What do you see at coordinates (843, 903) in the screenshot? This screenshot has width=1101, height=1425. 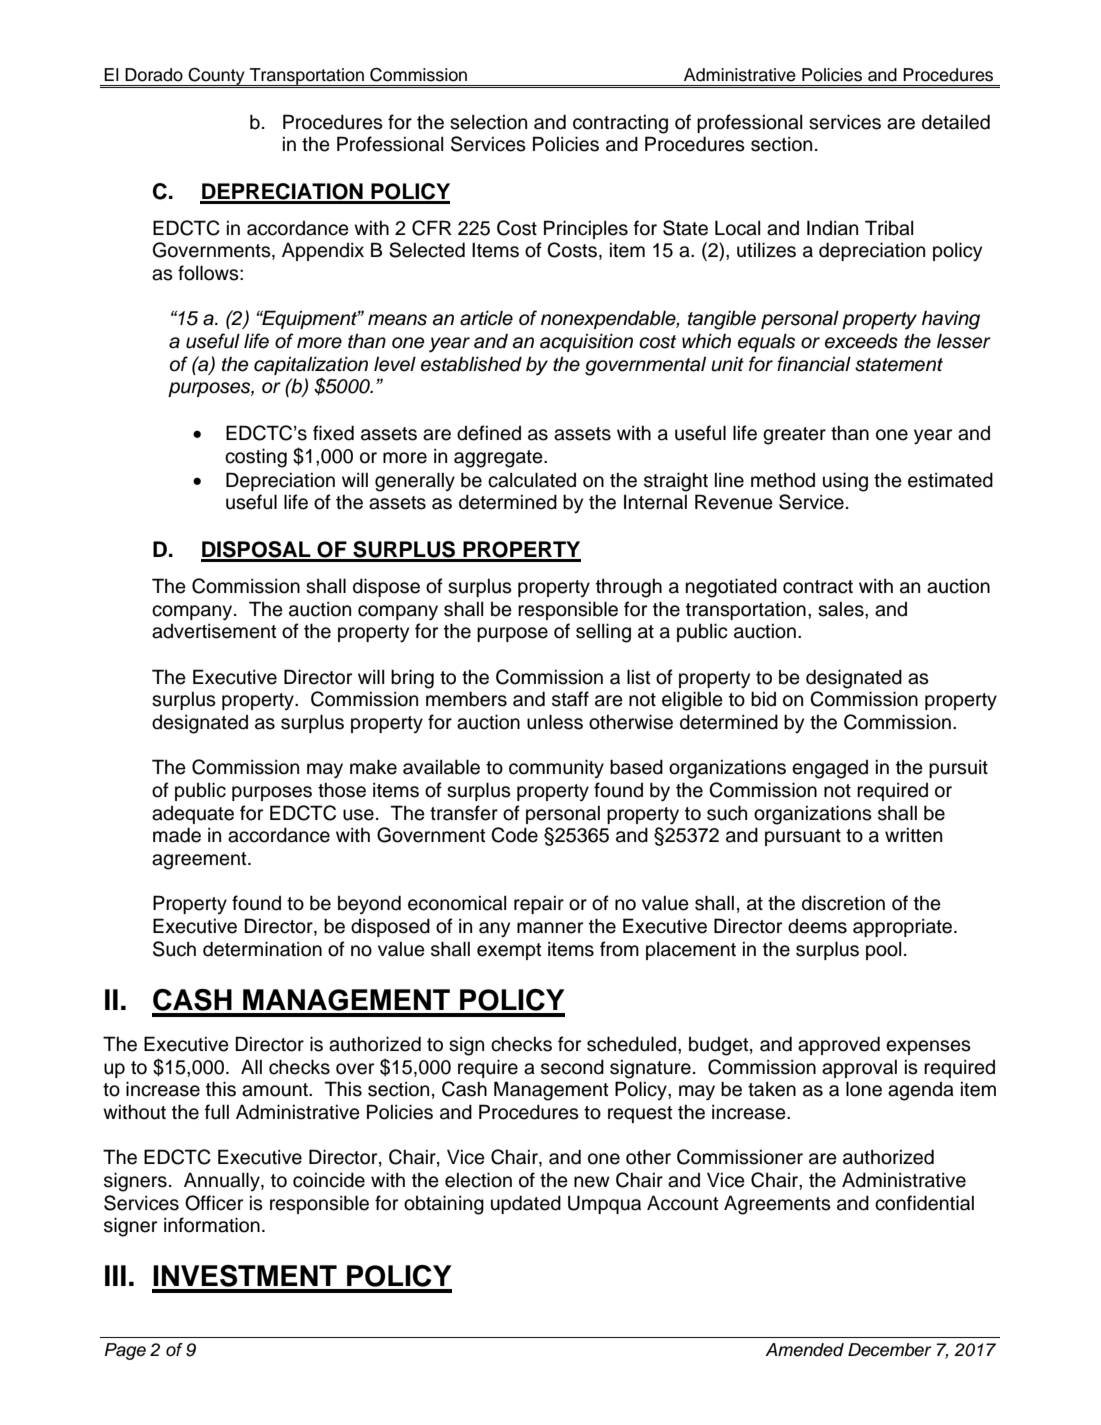 I see `discretion` at bounding box center [843, 903].
